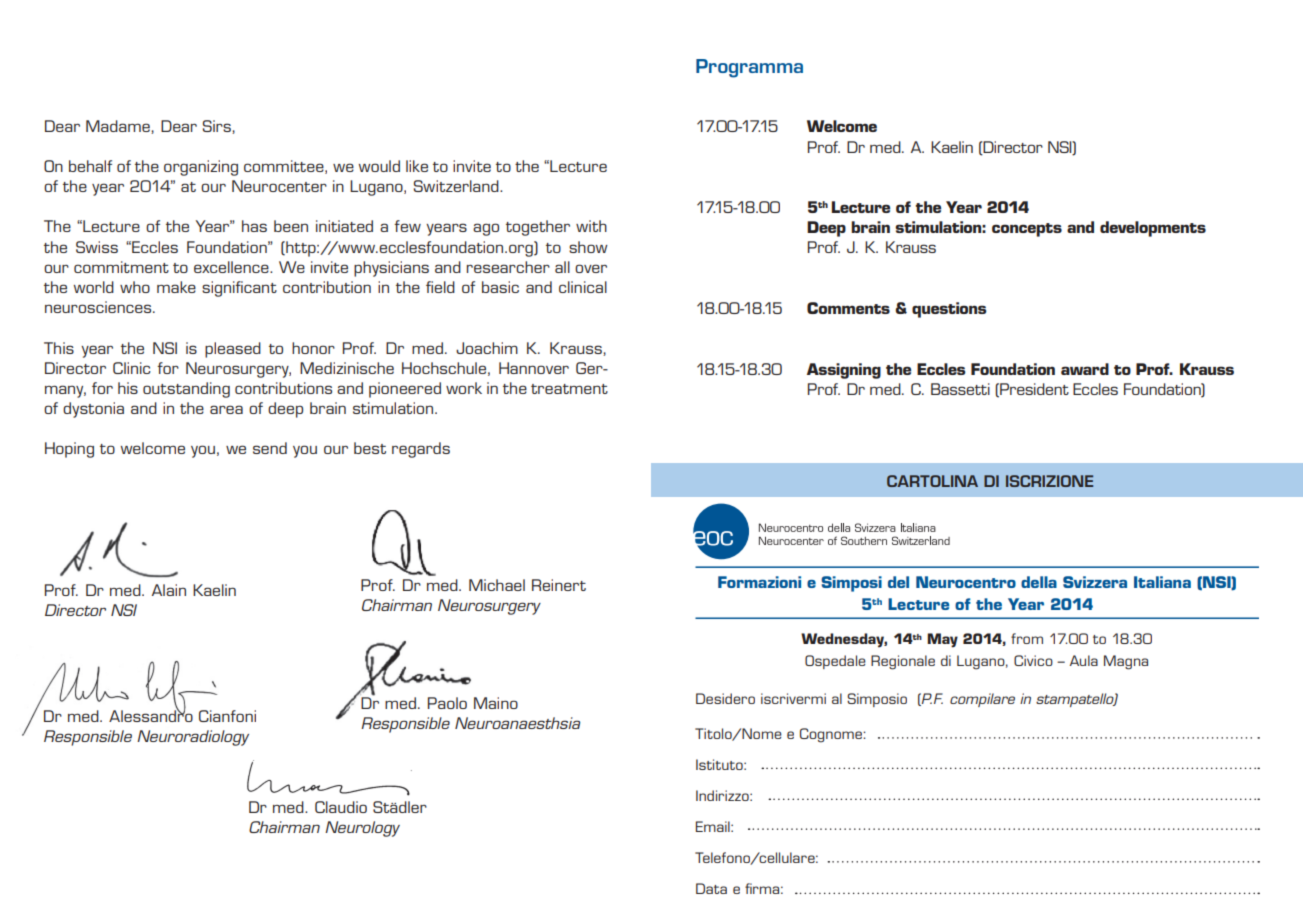 Image resolution: width=1303 pixels, height=924 pixels. What do you see at coordinates (362, 829) in the page?
I see `Neurology` at bounding box center [362, 829].
